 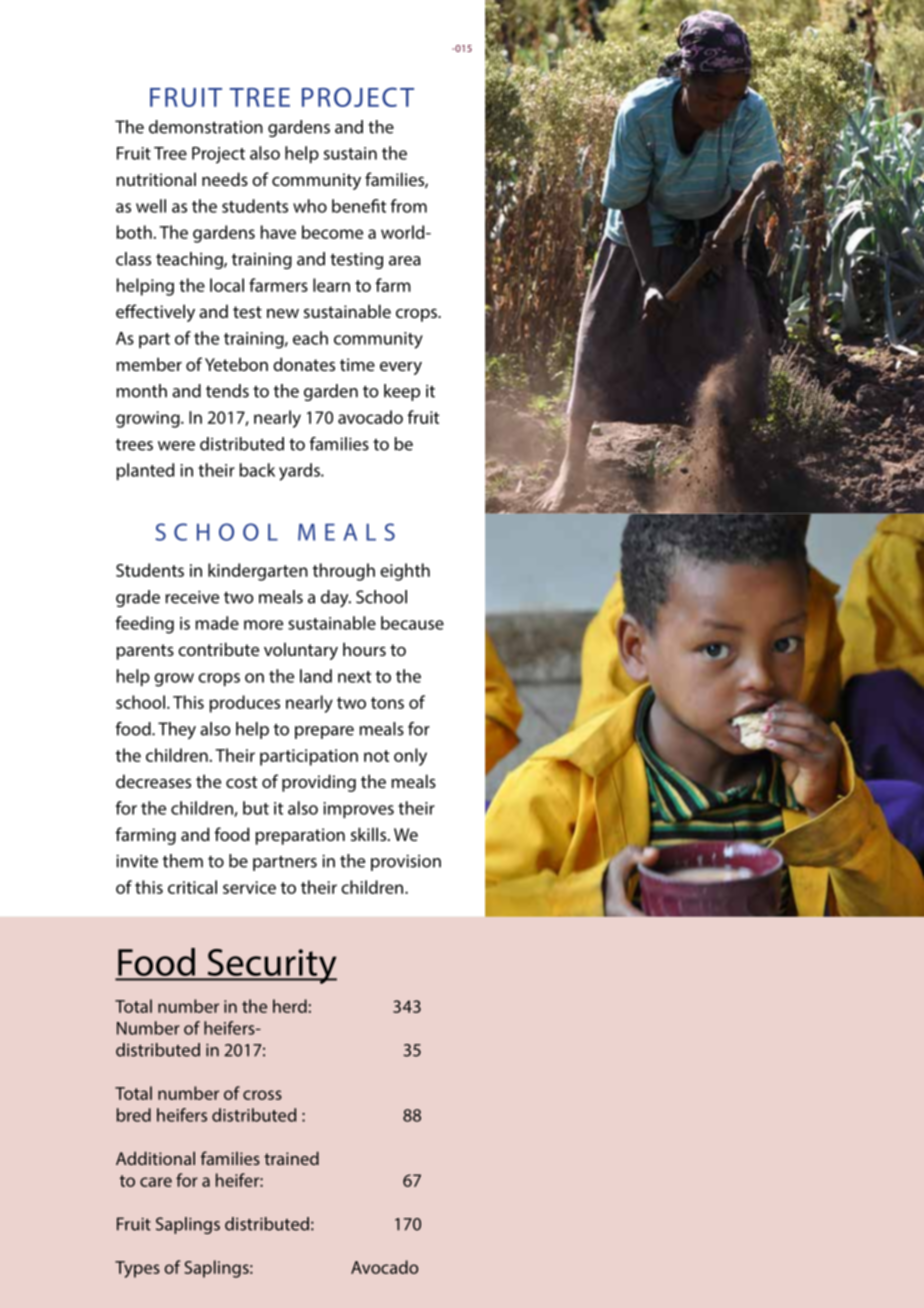 I want to click on nutritional, so click(x=156, y=179).
